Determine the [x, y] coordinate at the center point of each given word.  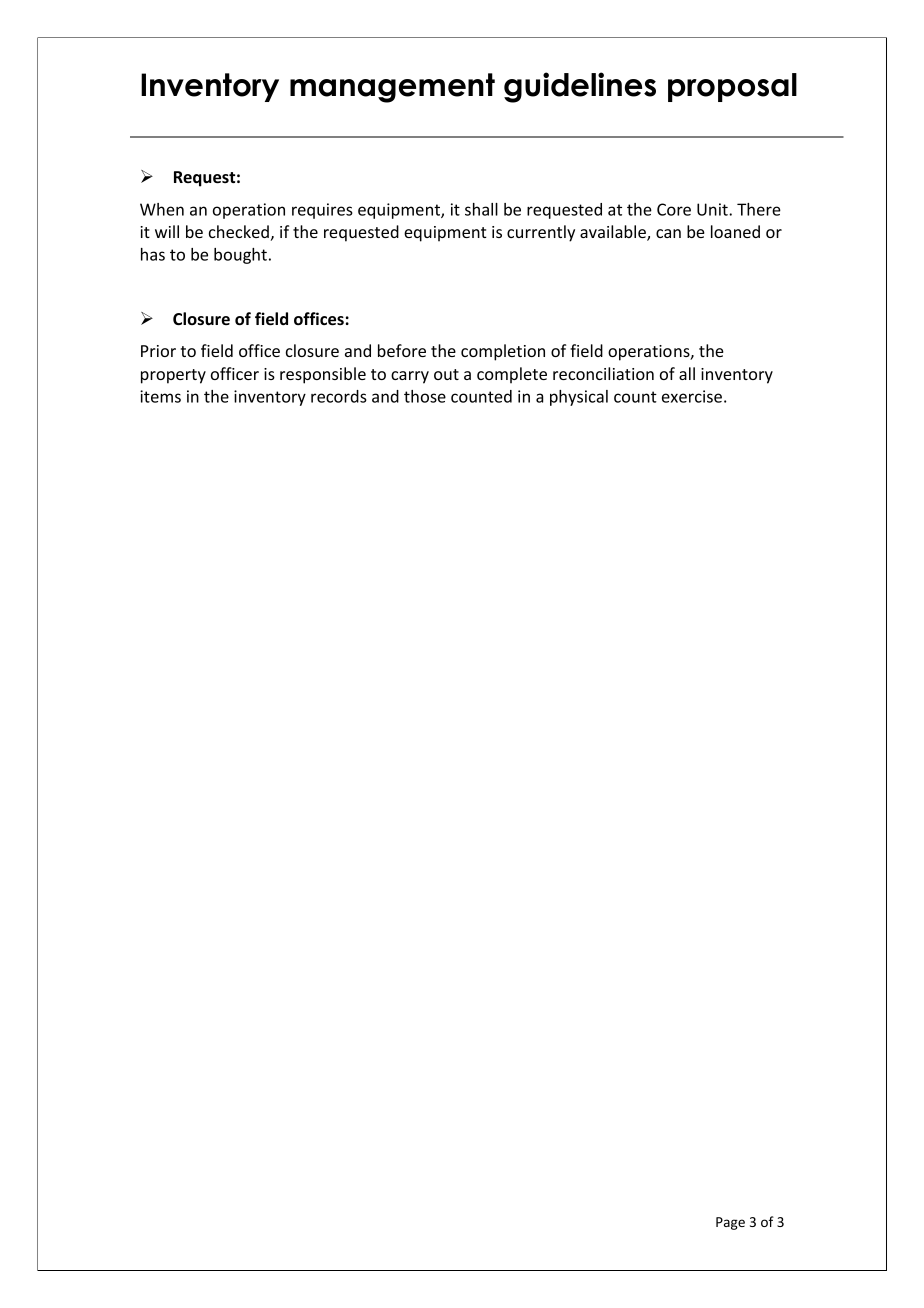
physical [579, 398]
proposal [732, 87]
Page [730, 1223]
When [162, 209]
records [339, 396]
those [425, 396]
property [173, 376]
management [392, 88]
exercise [692, 396]
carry [410, 377]
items [160, 396]
